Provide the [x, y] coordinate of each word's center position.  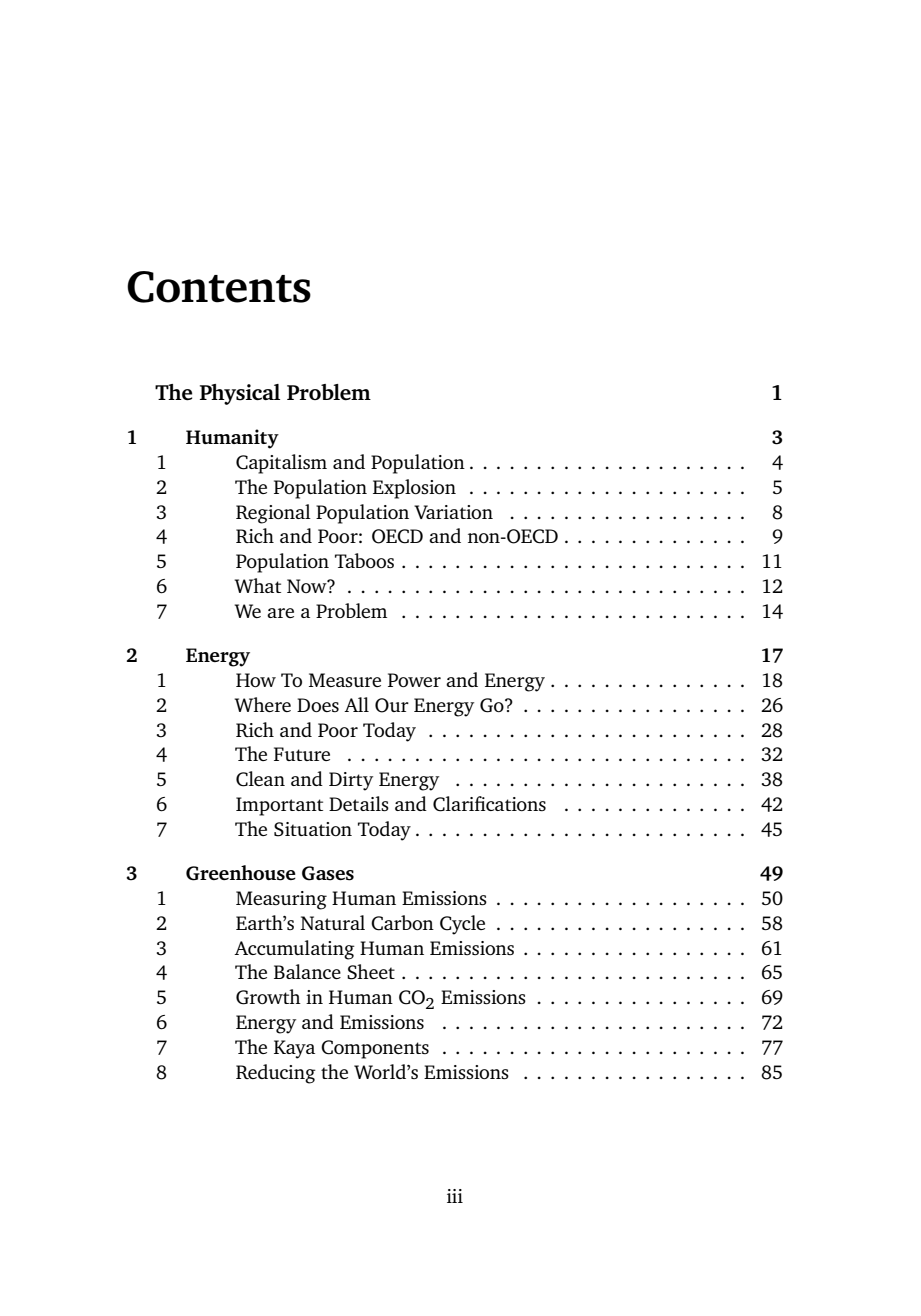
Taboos [364, 560]
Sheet [371, 972]
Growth [268, 997]
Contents [219, 287]
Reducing [276, 1074]
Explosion [414, 489]
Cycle [462, 925]
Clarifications [489, 804]
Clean [260, 779]
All [356, 704]
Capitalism [281, 464]
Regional [273, 514]
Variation [453, 512]
